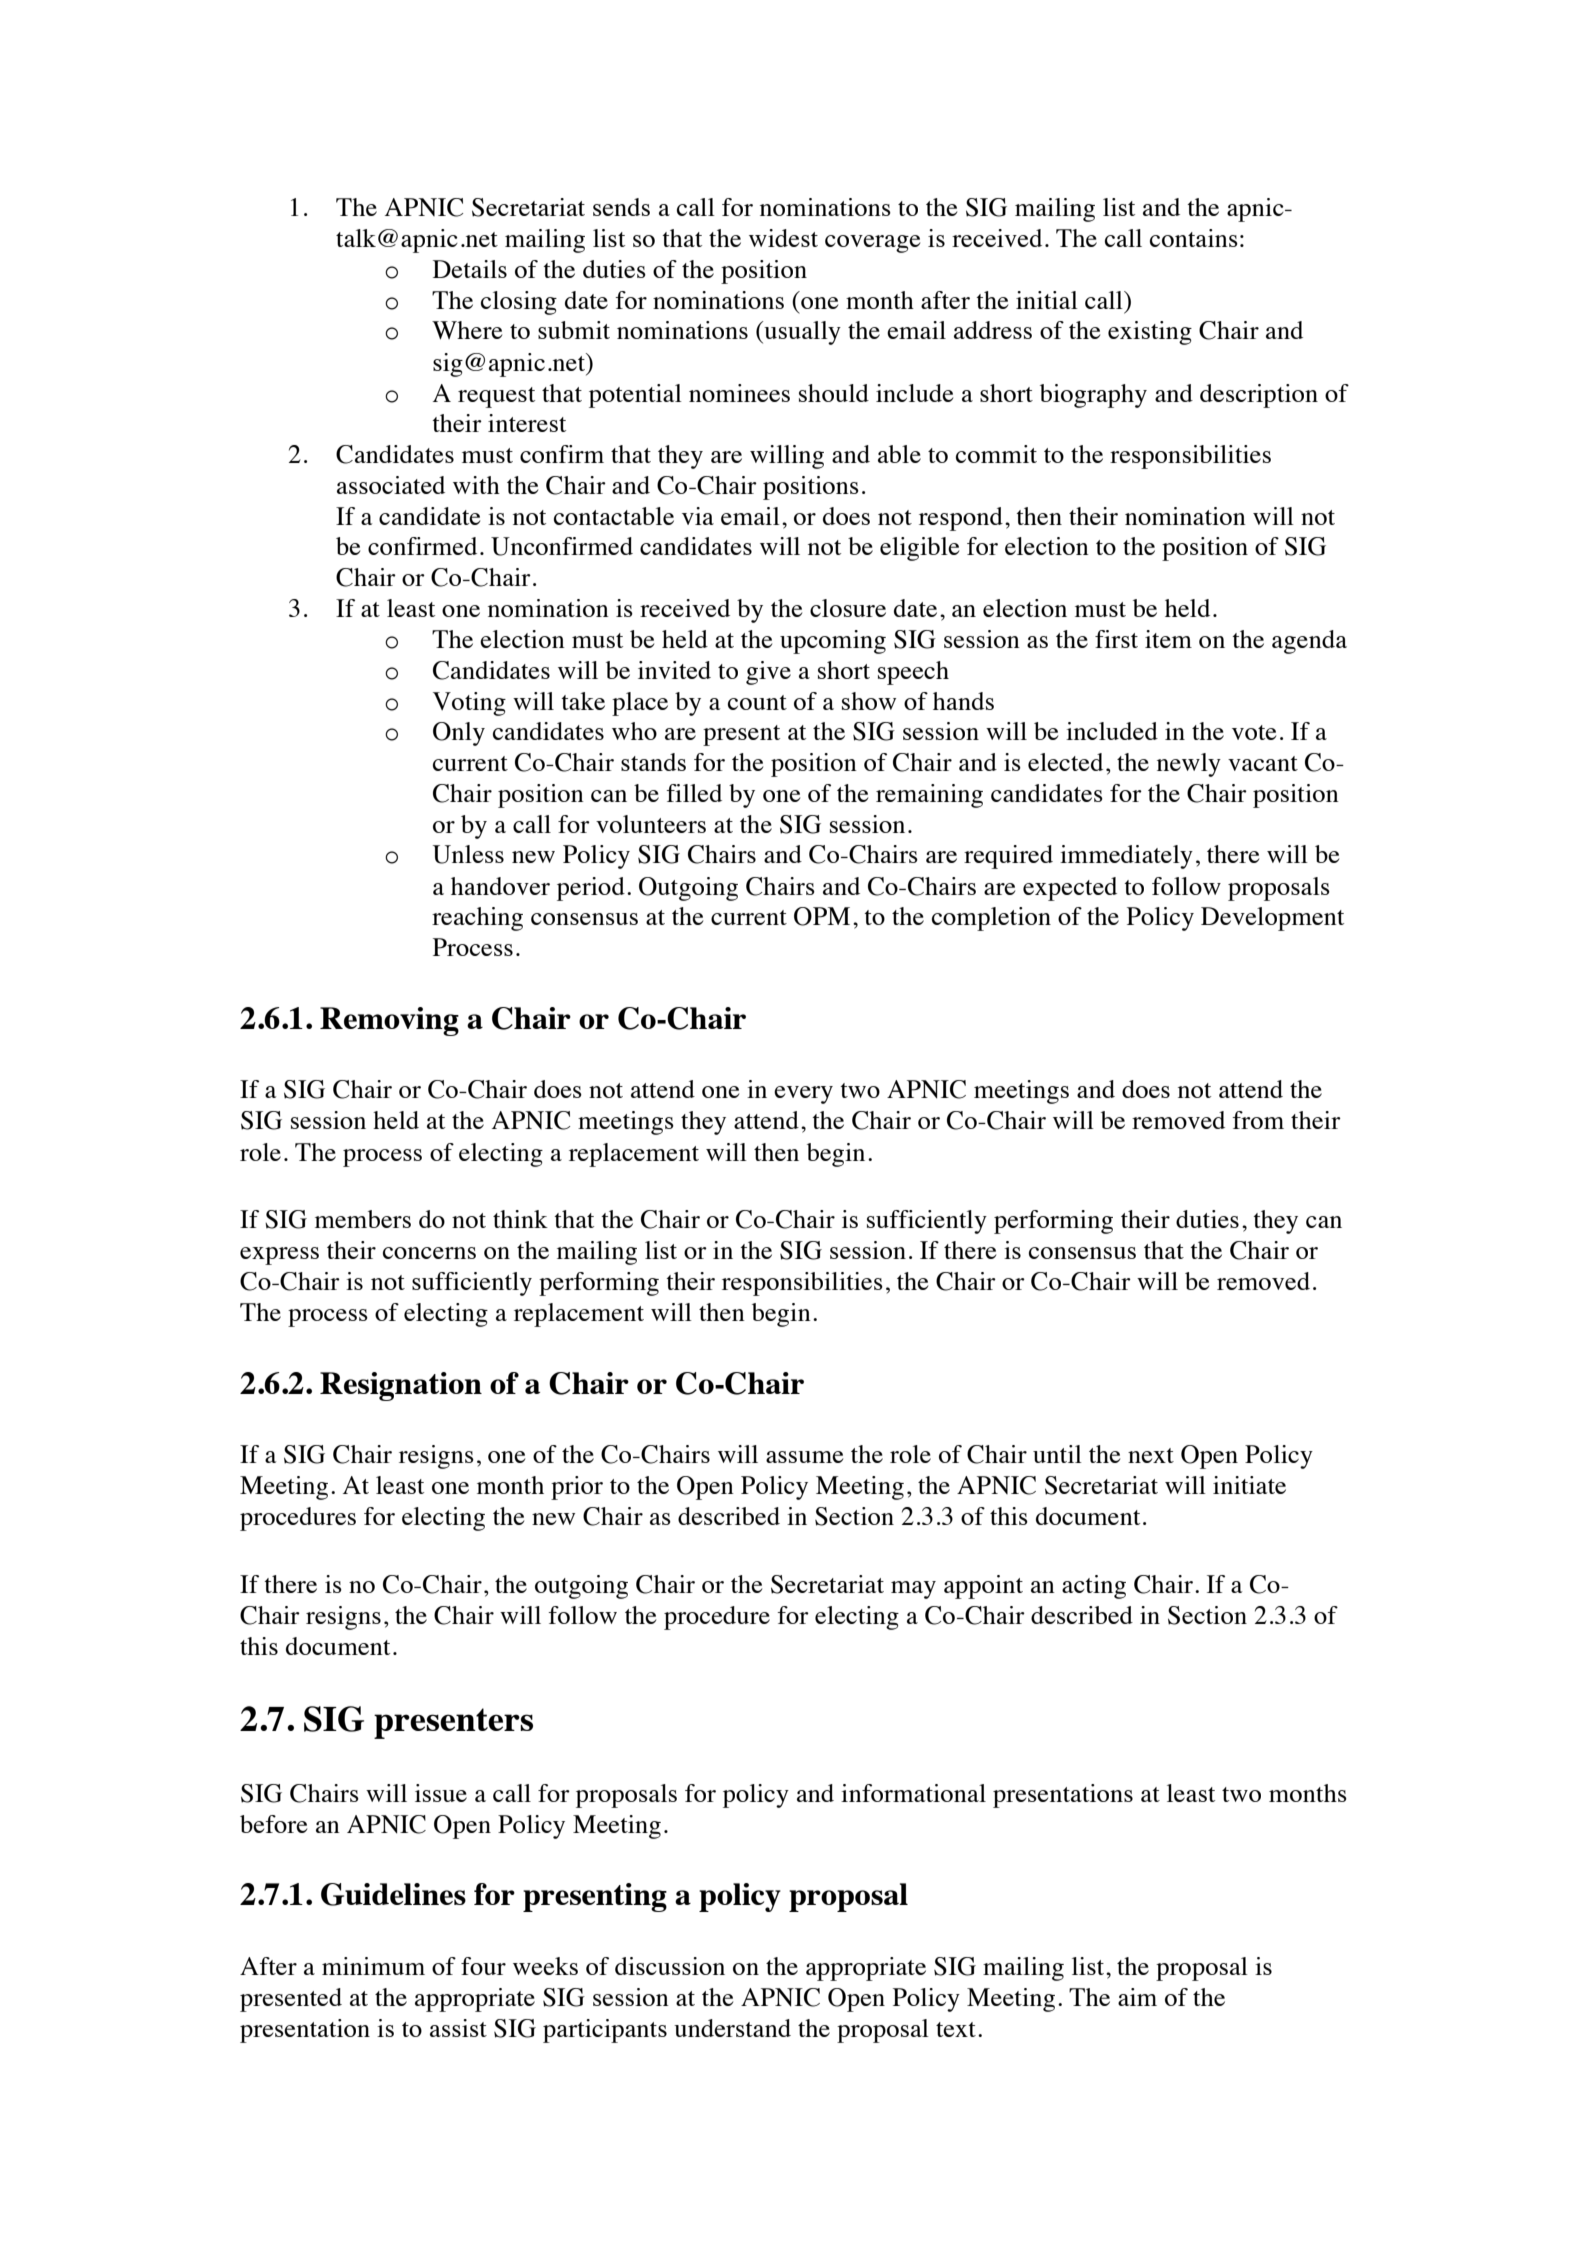 The height and width of the screenshot is (2247, 1588). Describe the element at coordinates (1258, 1120) in the screenshot. I see `from` at that location.
